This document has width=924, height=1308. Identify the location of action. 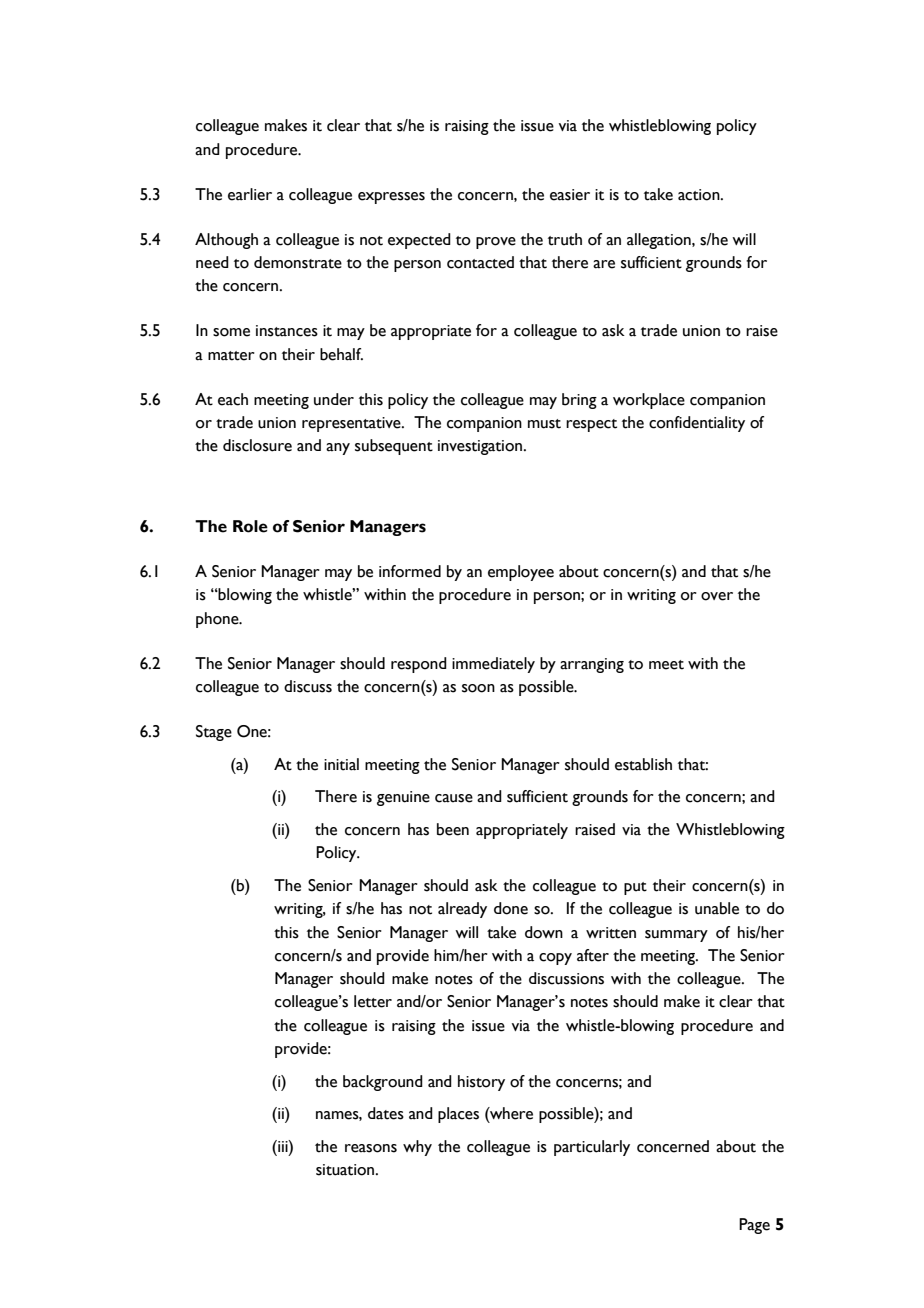
(700, 195).
